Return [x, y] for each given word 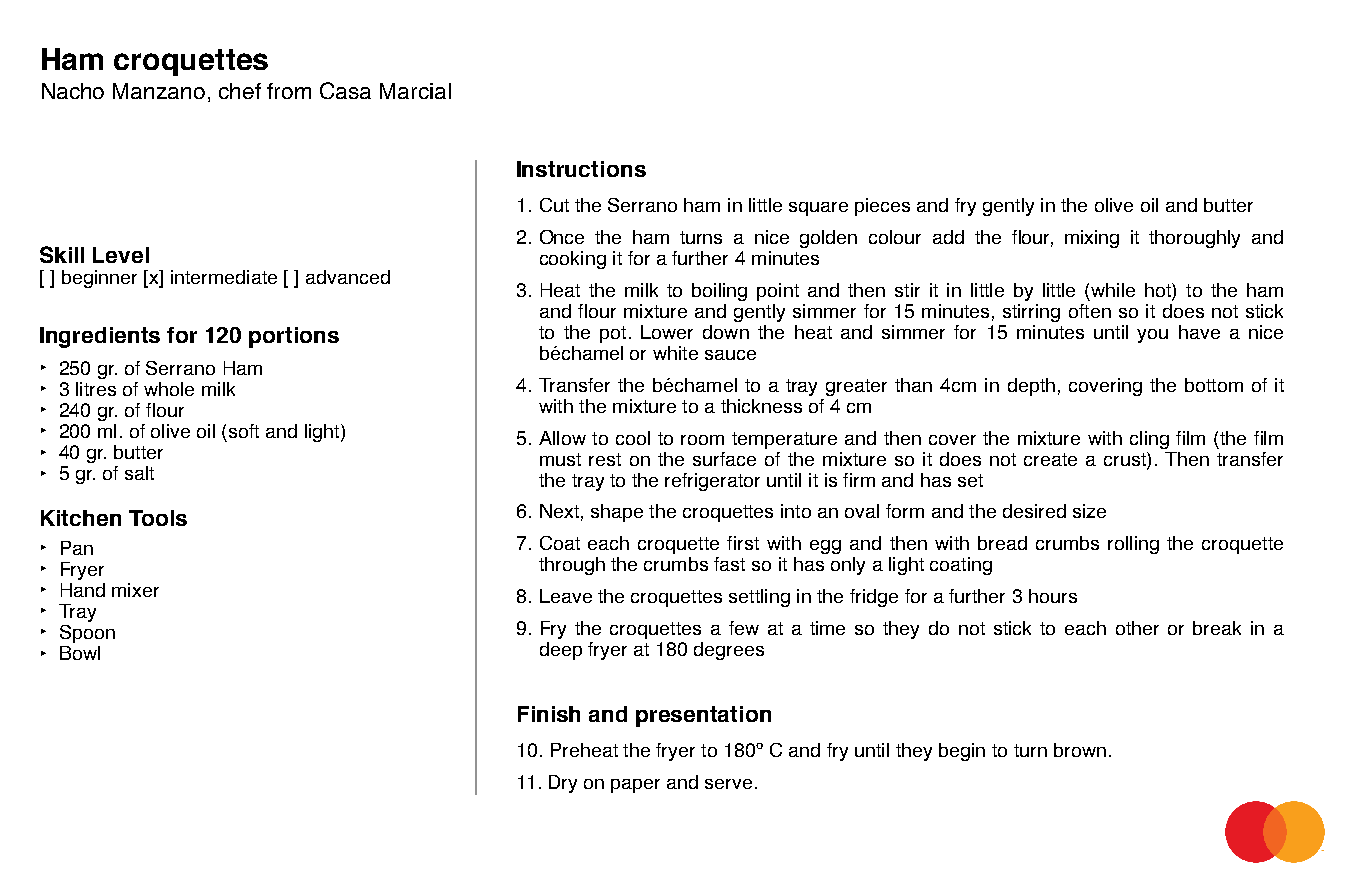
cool [633, 438]
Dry [563, 784]
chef [240, 91]
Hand [83, 590]
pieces [882, 207]
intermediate [224, 277]
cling [1149, 440]
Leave [566, 596]
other [1137, 628]
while [1113, 290]
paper [635, 786]
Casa [345, 90]
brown [1080, 750]
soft [244, 431]
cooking [573, 260]
